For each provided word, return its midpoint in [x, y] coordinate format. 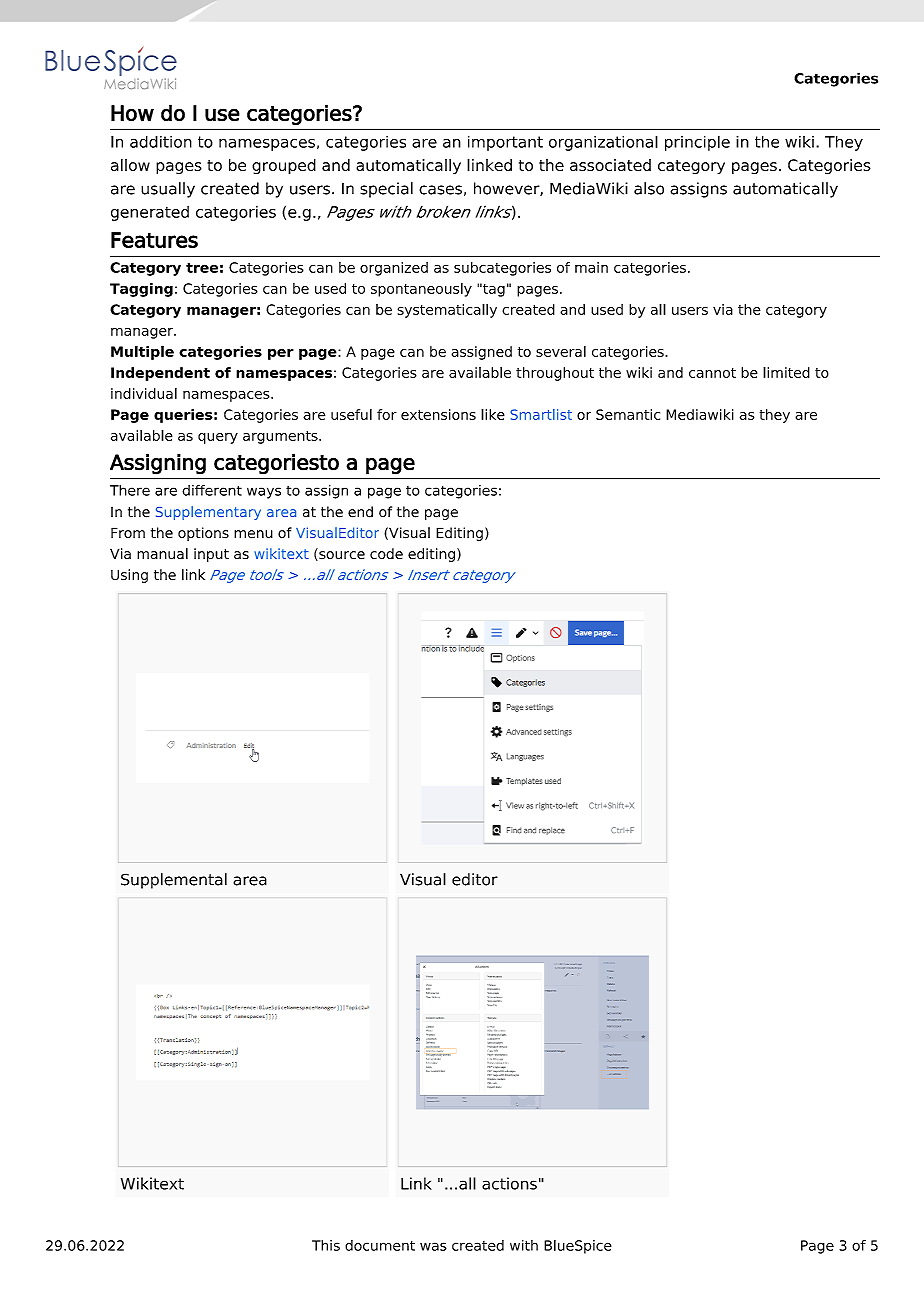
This [326, 1245]
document [380, 1245]
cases [440, 190]
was [433, 1246]
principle [697, 143]
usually [168, 190]
